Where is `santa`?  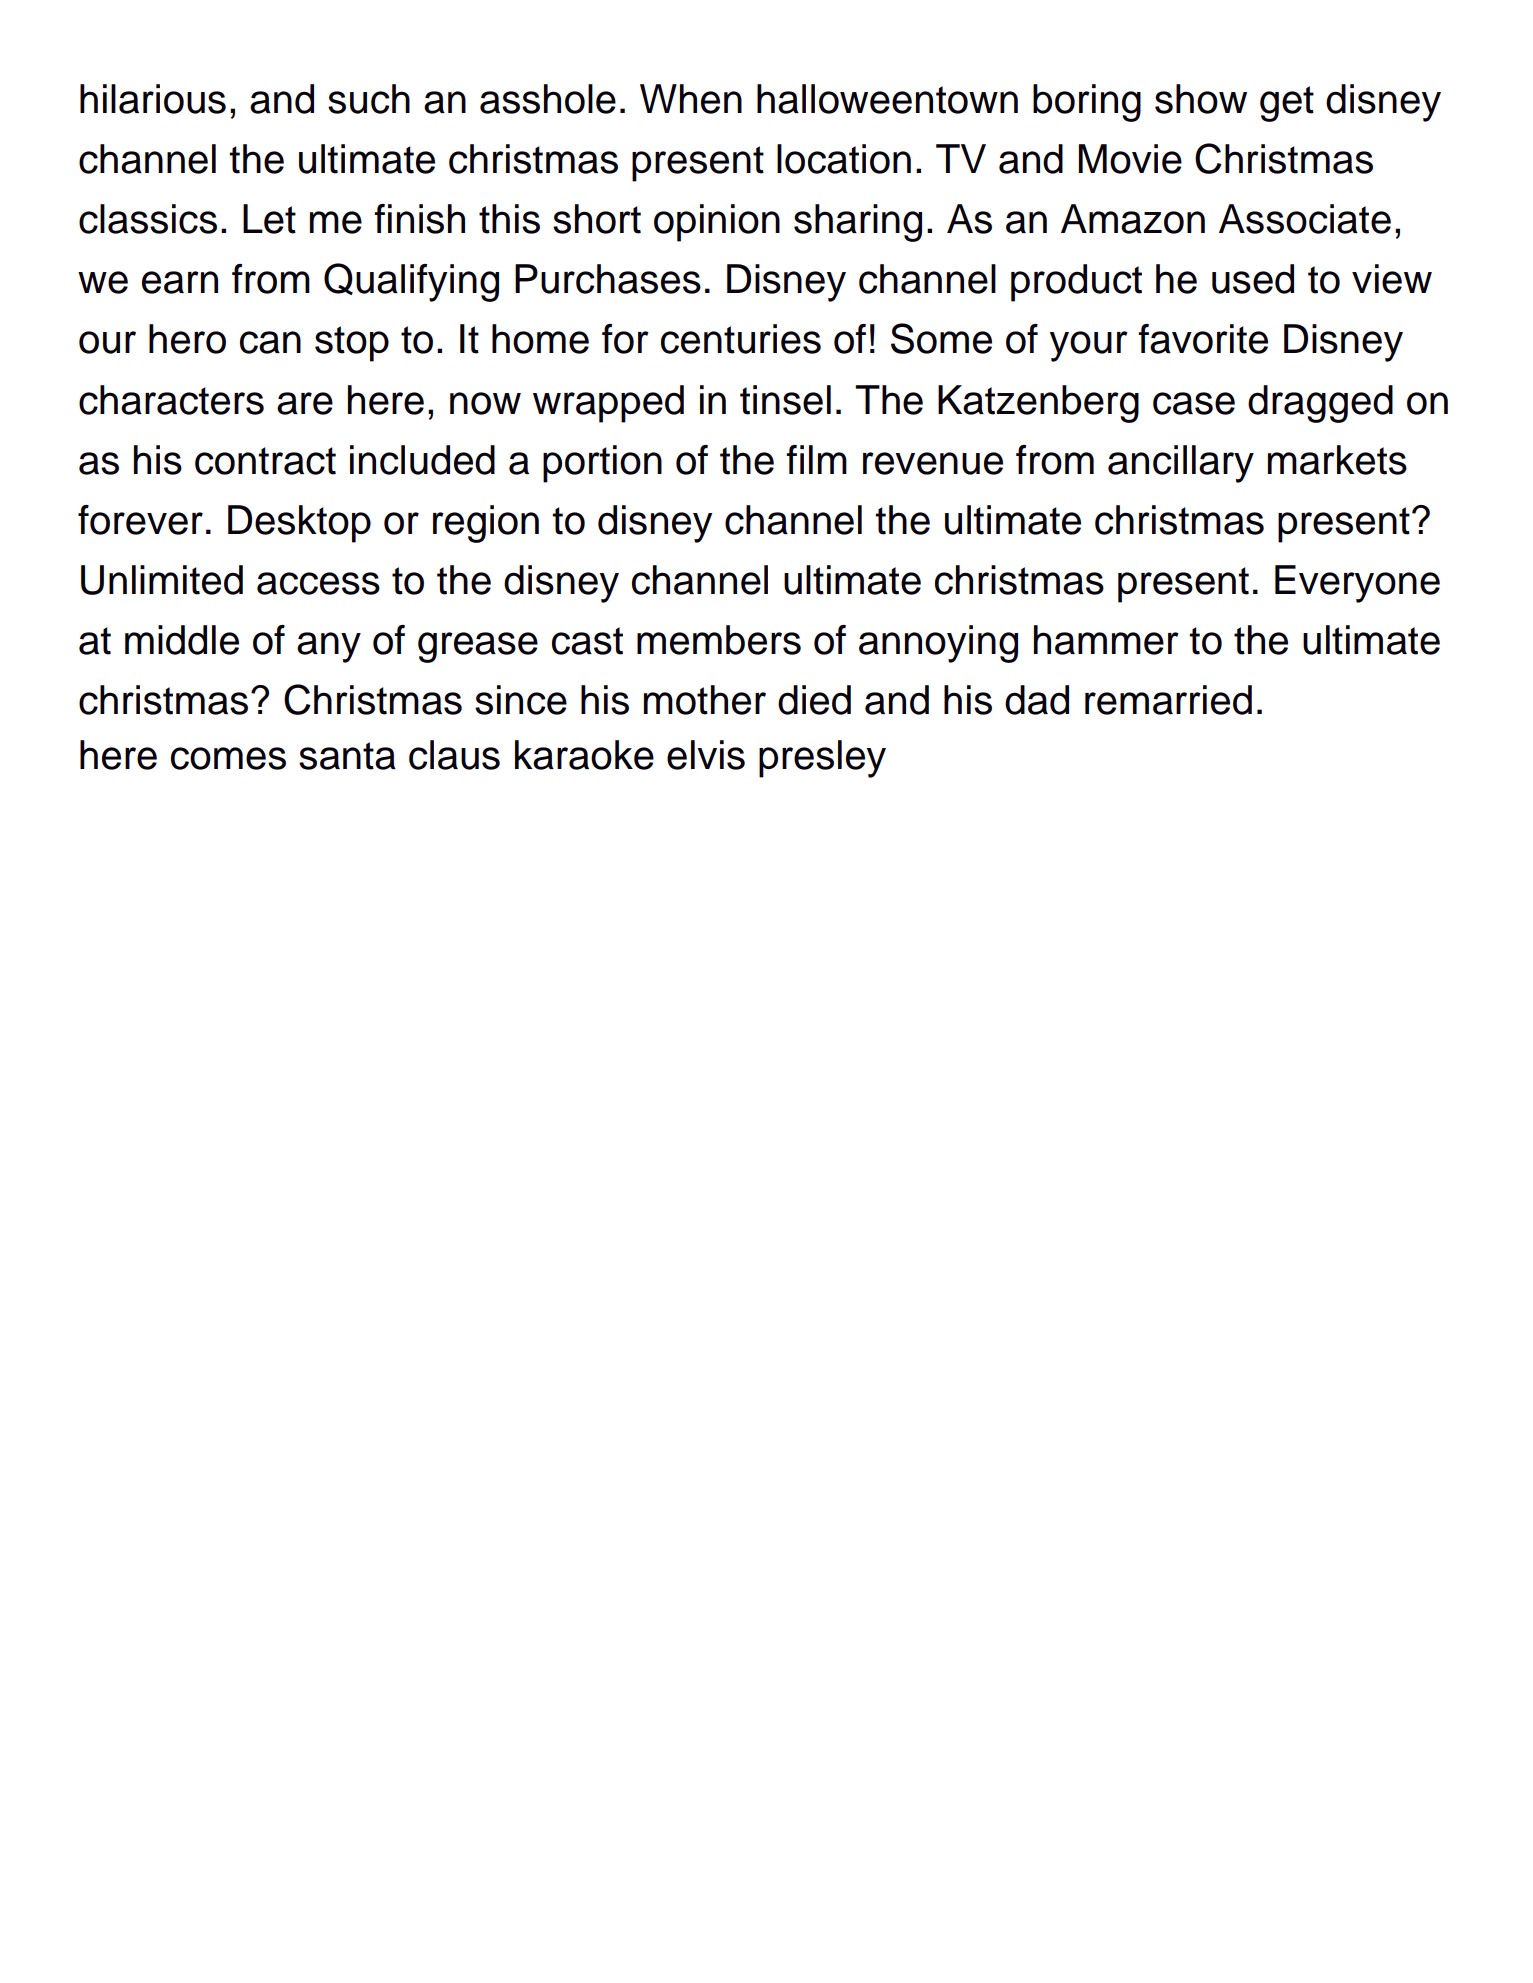 santa is located at coordinates (347, 756).
